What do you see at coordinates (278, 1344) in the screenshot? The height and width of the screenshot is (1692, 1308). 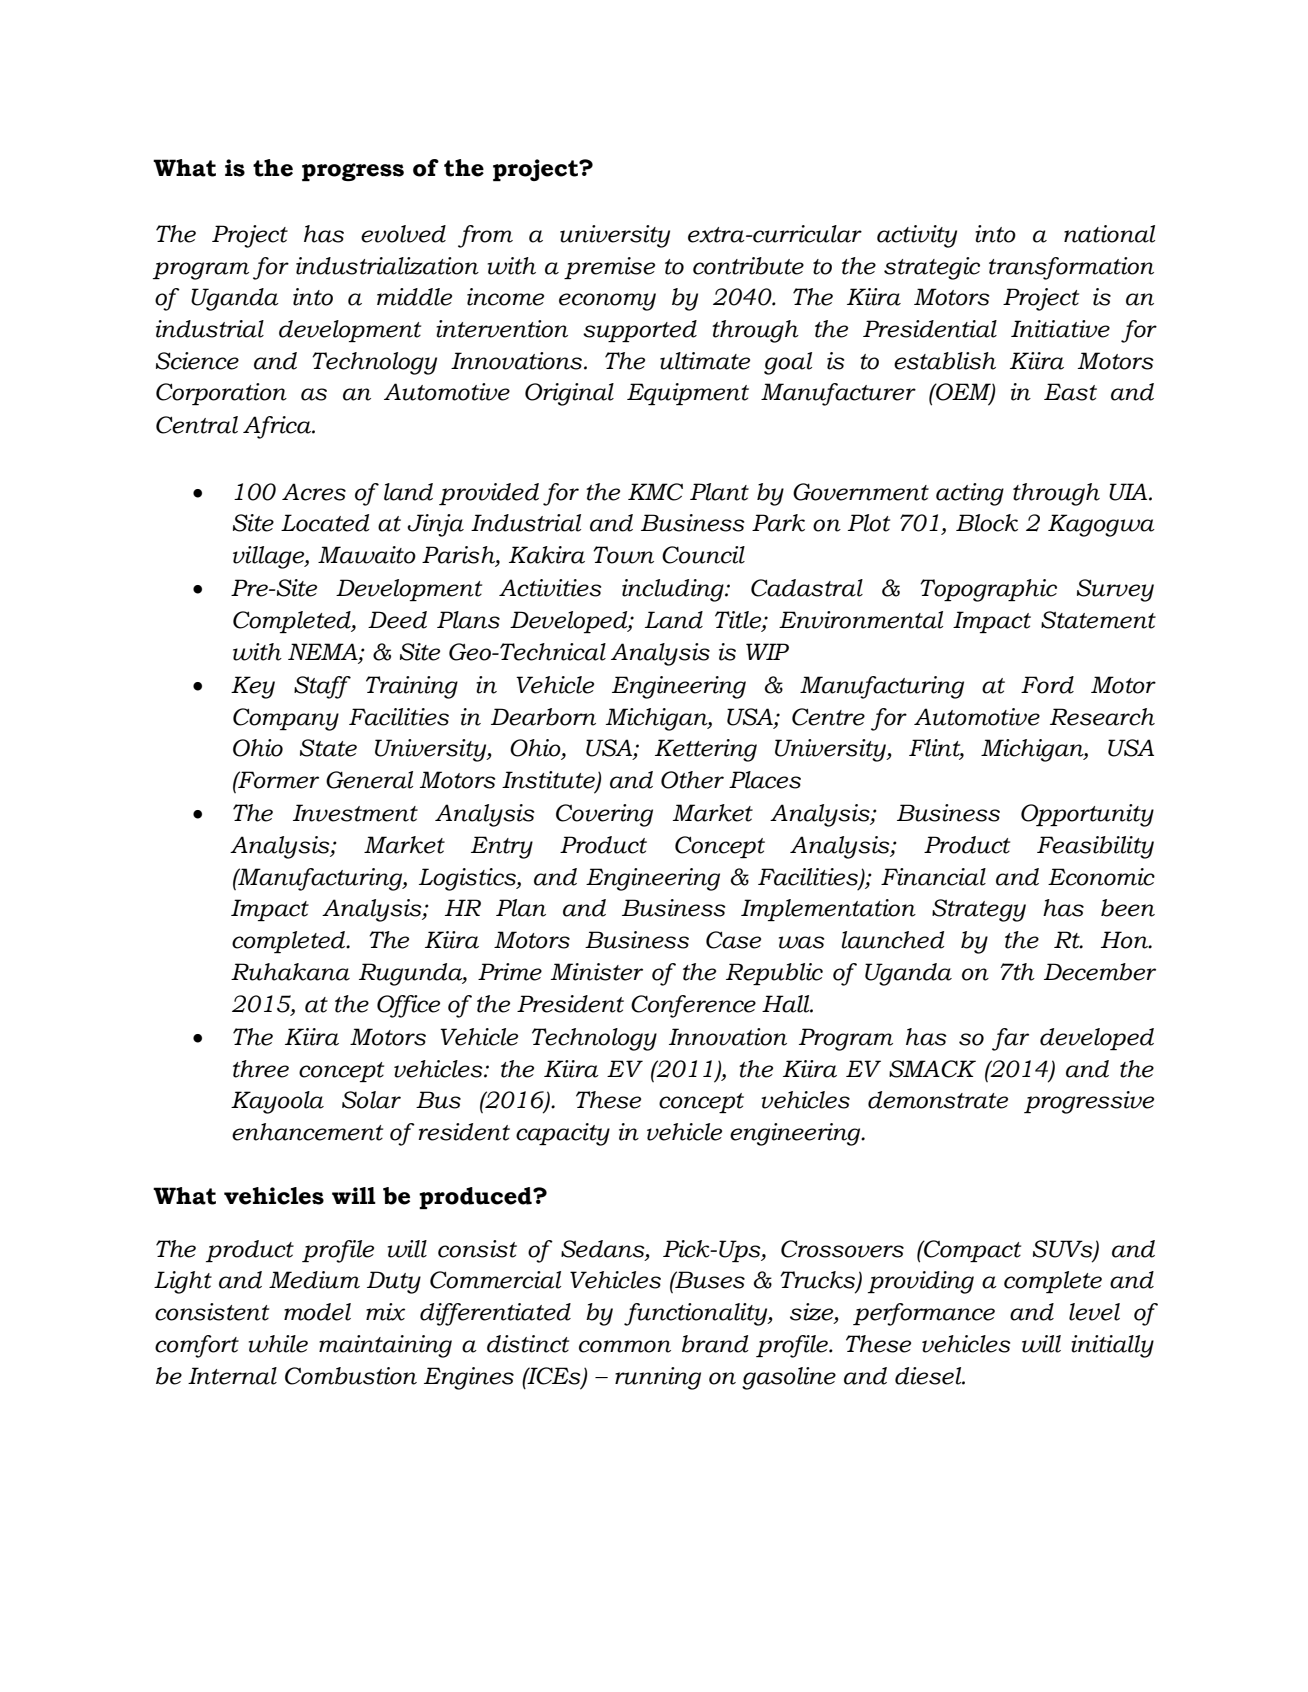 I see `while` at bounding box center [278, 1344].
